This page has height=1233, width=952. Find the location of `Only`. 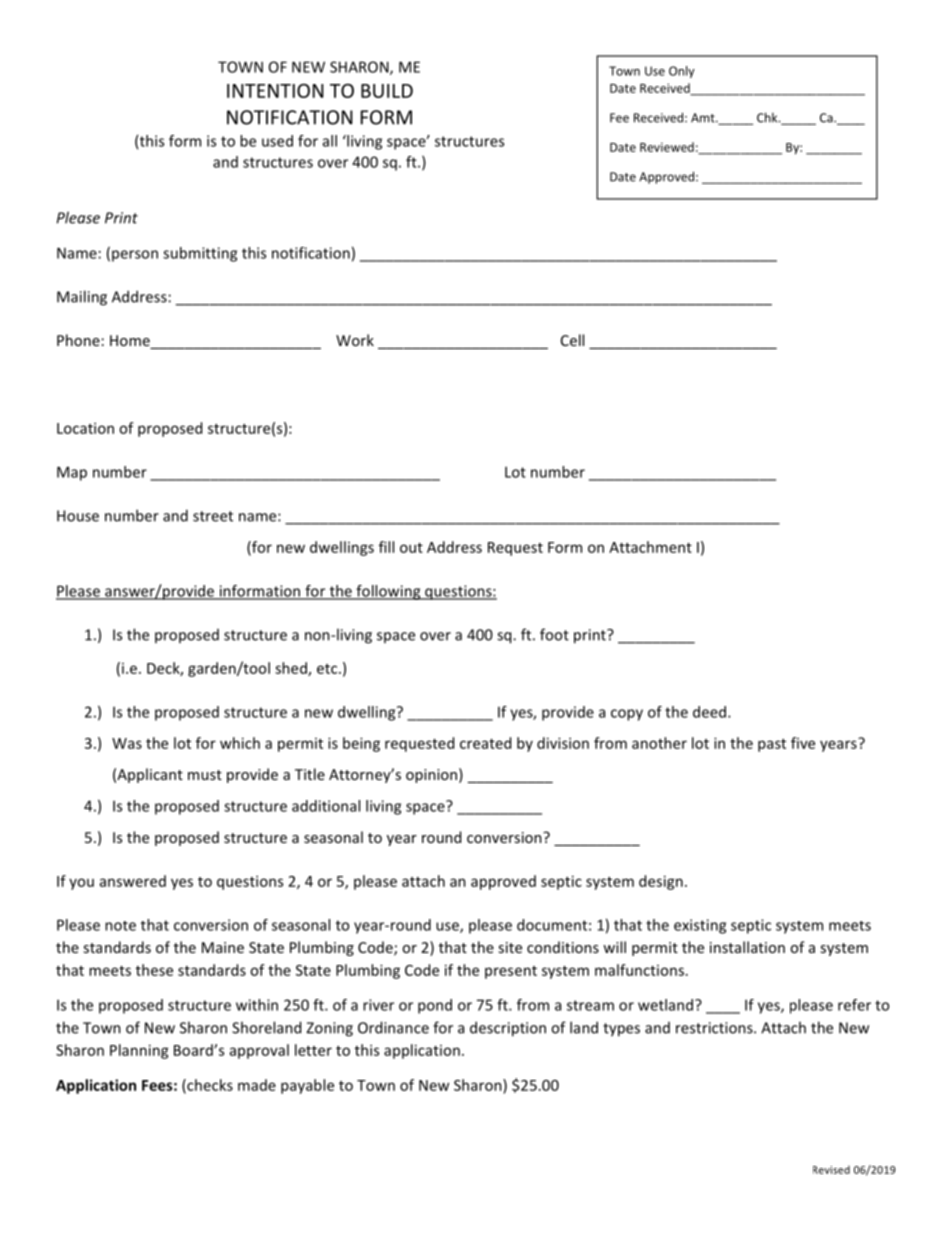

Only is located at coordinates (682, 72).
